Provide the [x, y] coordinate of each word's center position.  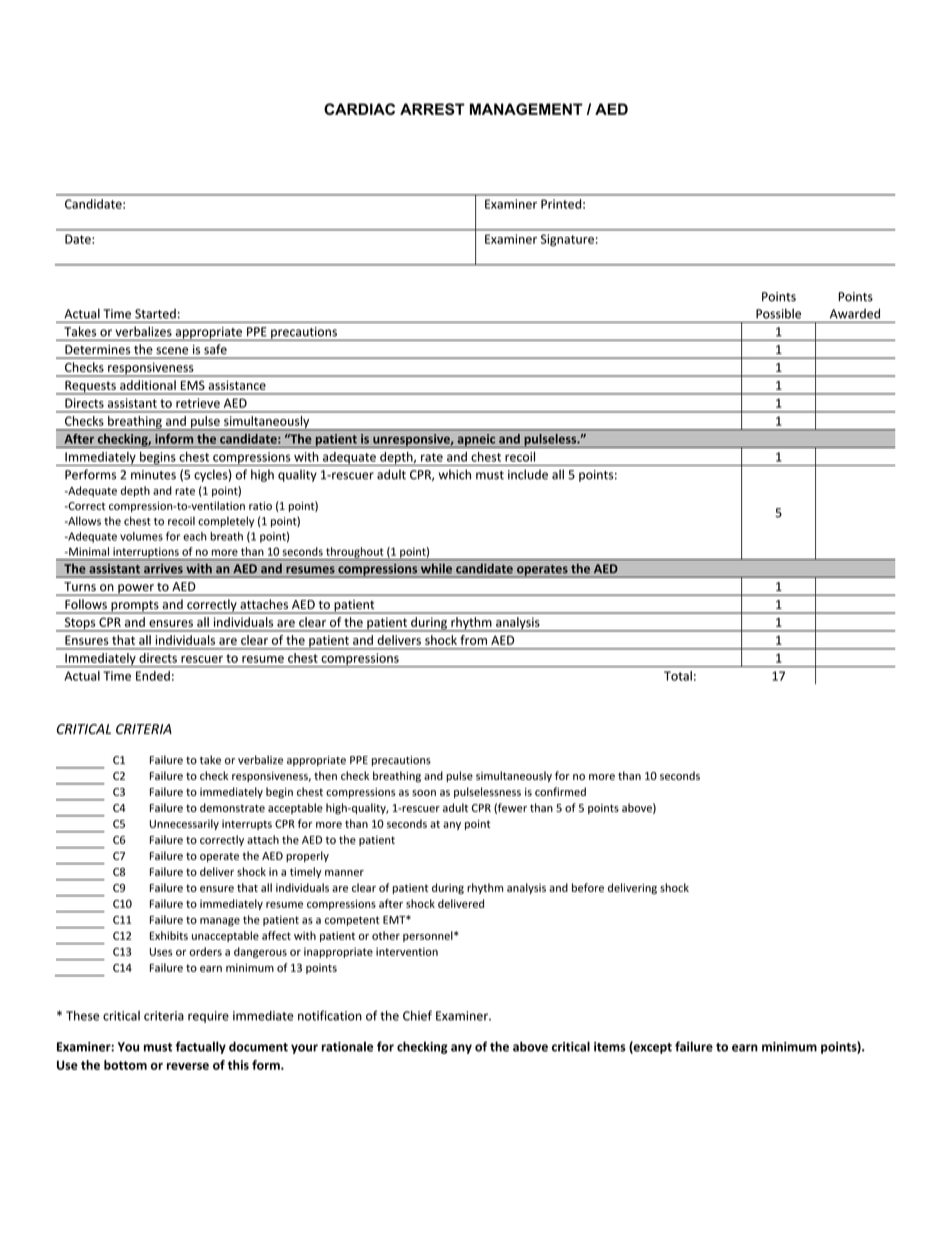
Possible [778, 314]
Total [678, 676]
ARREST [432, 109]
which [454, 474]
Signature [567, 240]
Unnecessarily [184, 824]
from [474, 640]
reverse [188, 1066]
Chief [417, 1015]
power [136, 590]
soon [424, 793]
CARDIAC [359, 109]
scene [172, 350]
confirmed [560, 791]
